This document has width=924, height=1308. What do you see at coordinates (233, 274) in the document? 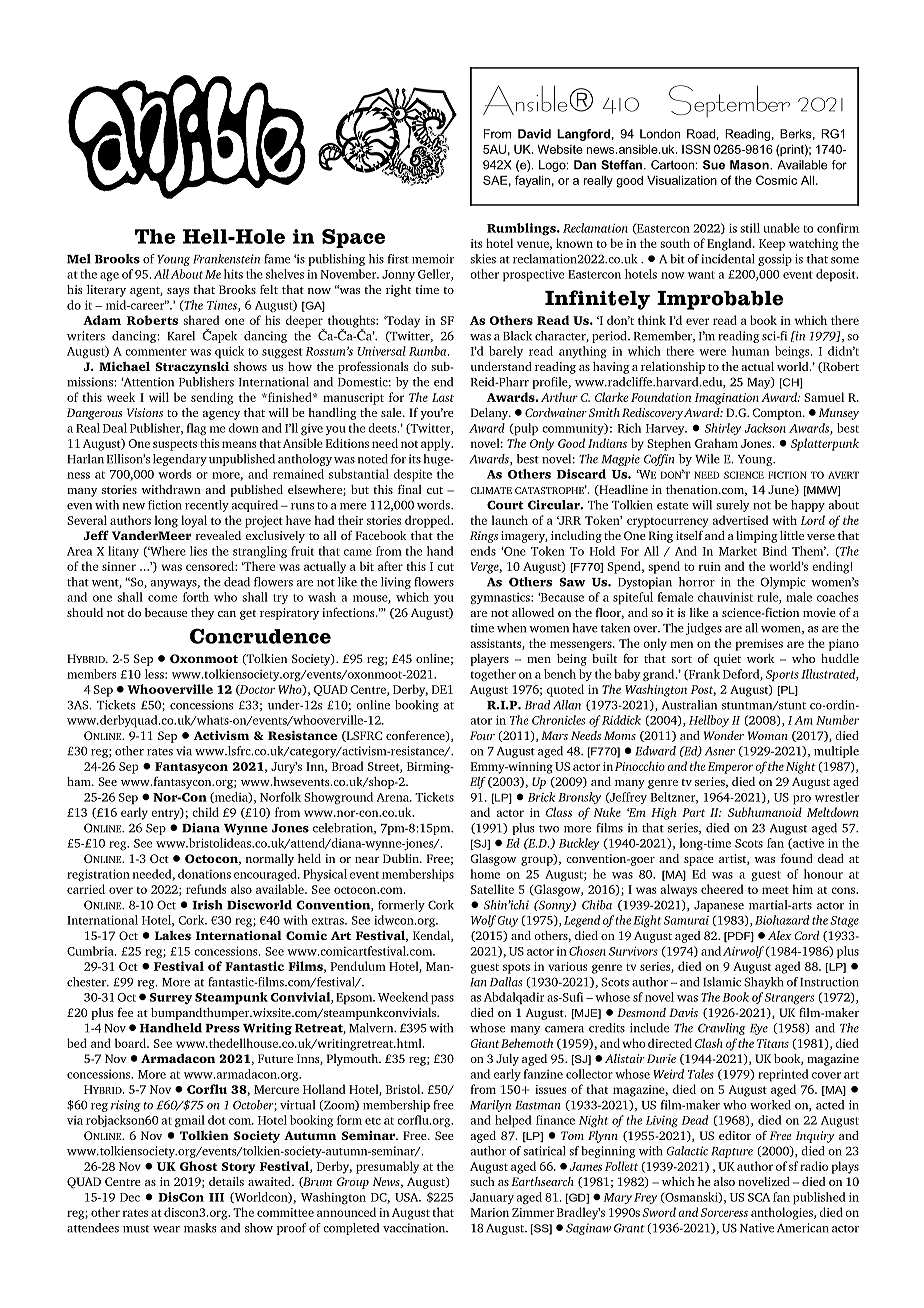
I see `hits` at bounding box center [233, 274].
